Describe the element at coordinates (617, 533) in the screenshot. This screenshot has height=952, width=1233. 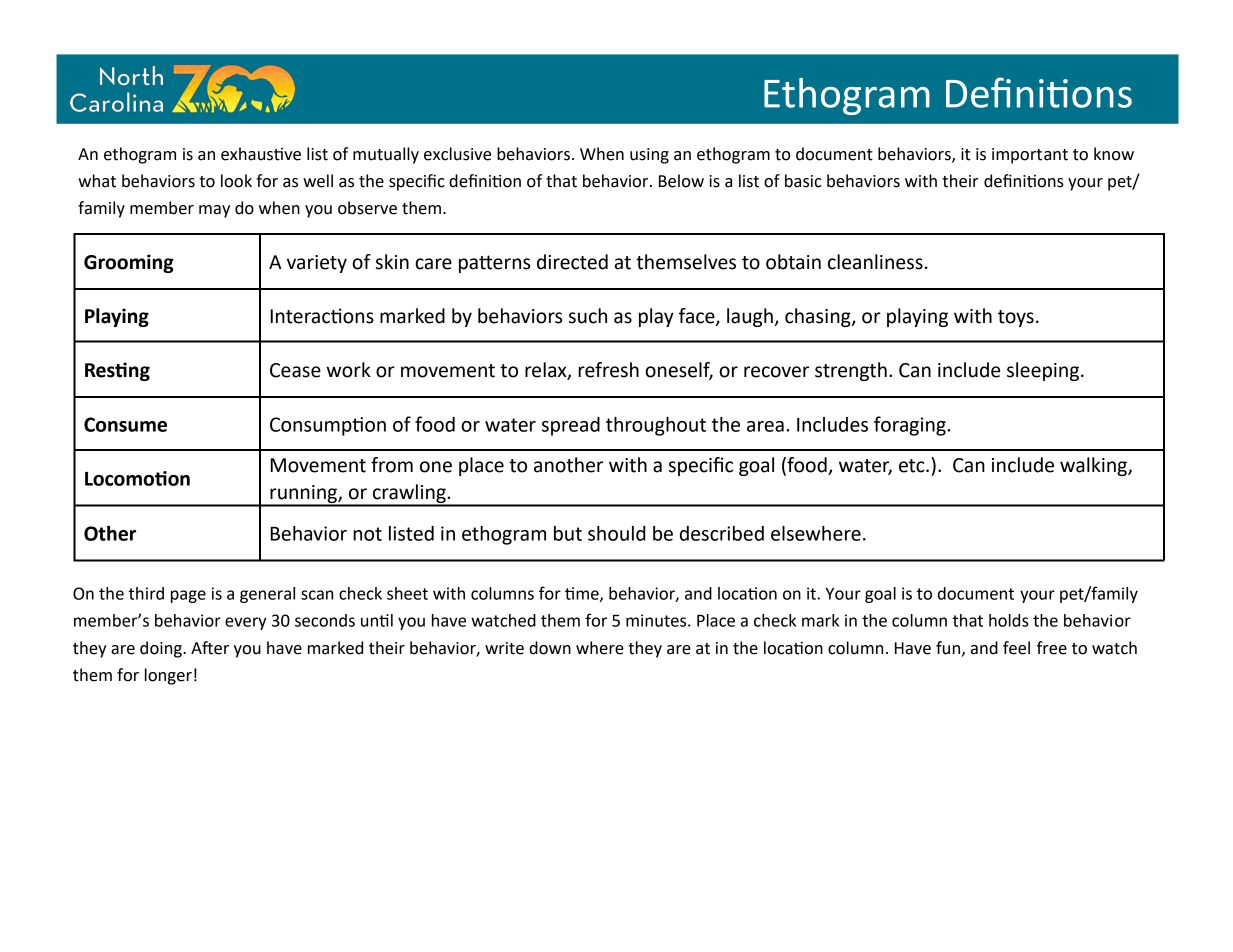
I see `should` at that location.
